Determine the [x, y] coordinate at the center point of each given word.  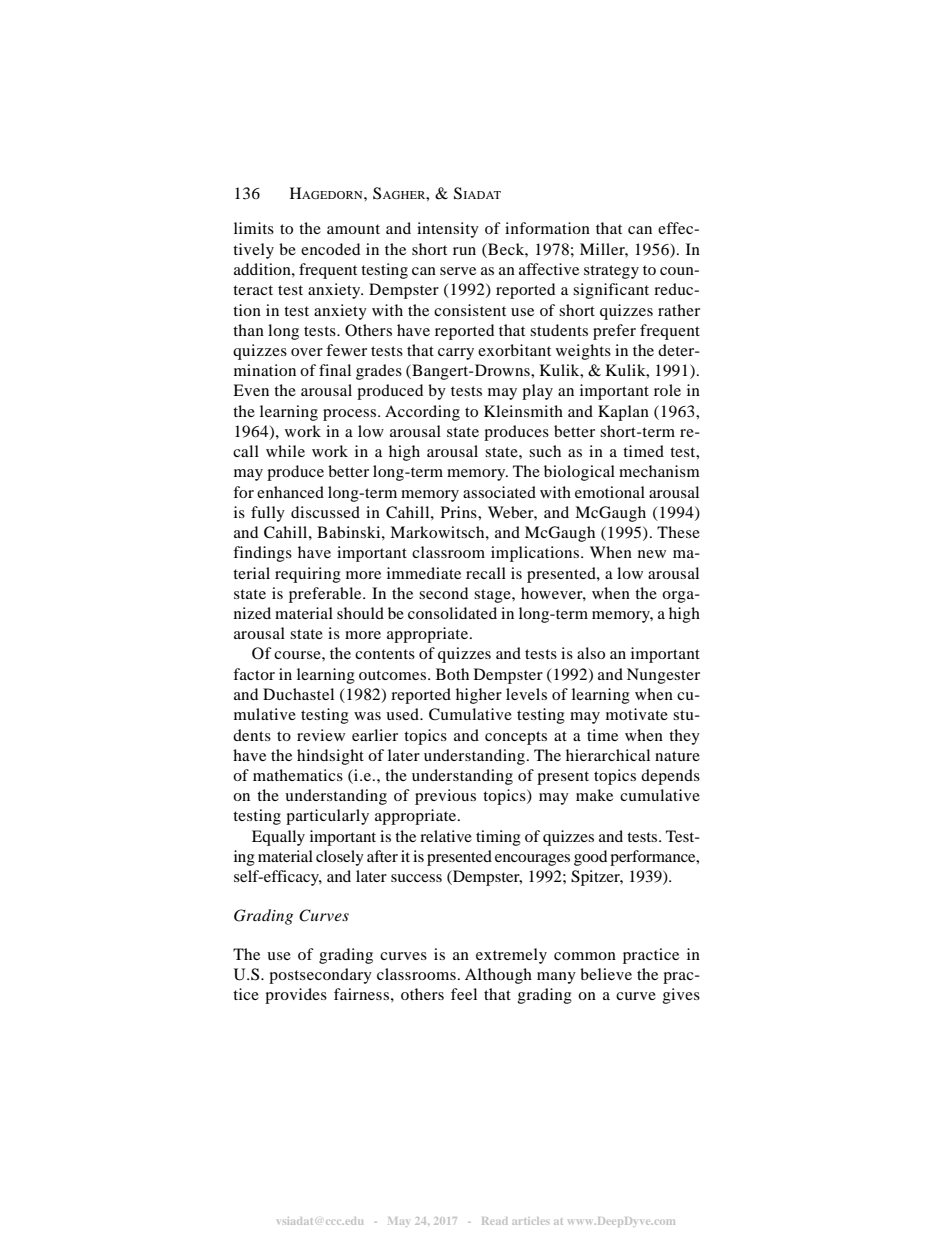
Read [494, 1221]
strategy [611, 272]
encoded [330, 249]
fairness [361, 994]
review [321, 735]
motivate [637, 714]
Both [452, 674]
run [464, 251]
